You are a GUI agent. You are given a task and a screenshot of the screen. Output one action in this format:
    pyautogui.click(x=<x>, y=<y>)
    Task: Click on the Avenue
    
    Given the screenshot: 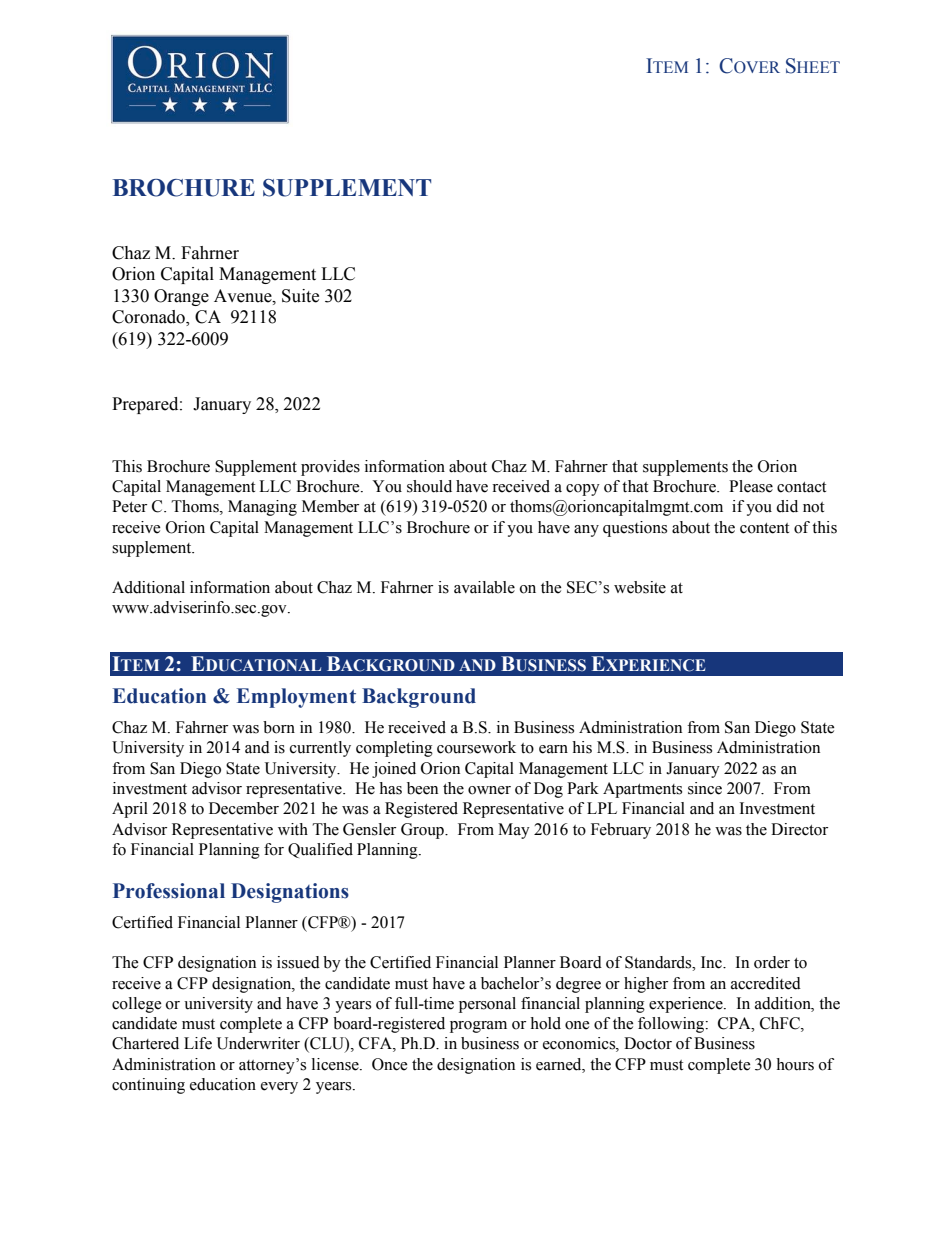 What is the action you would take?
    pyautogui.click(x=244, y=296)
